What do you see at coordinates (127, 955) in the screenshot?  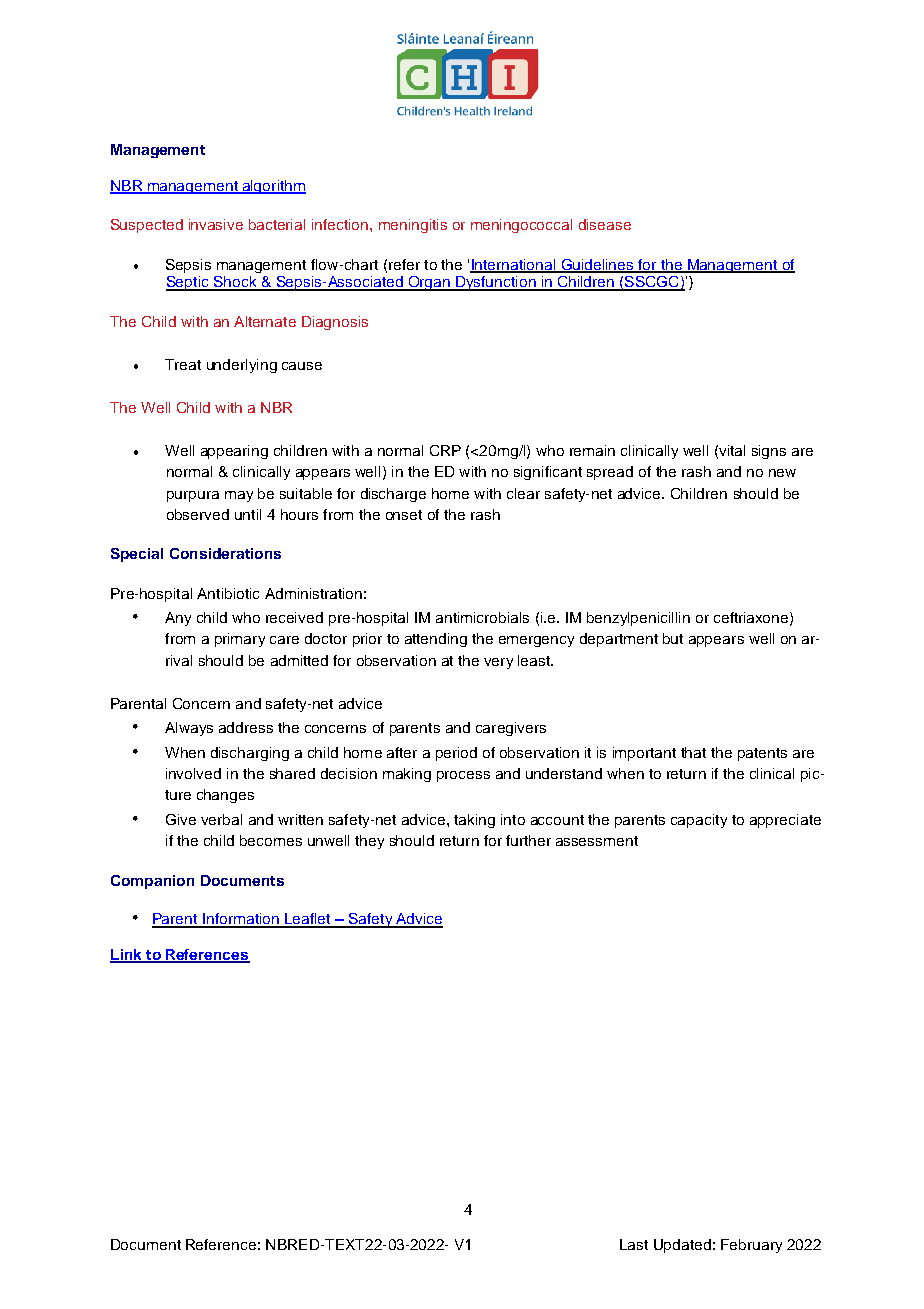 I see `Link` at bounding box center [127, 955].
